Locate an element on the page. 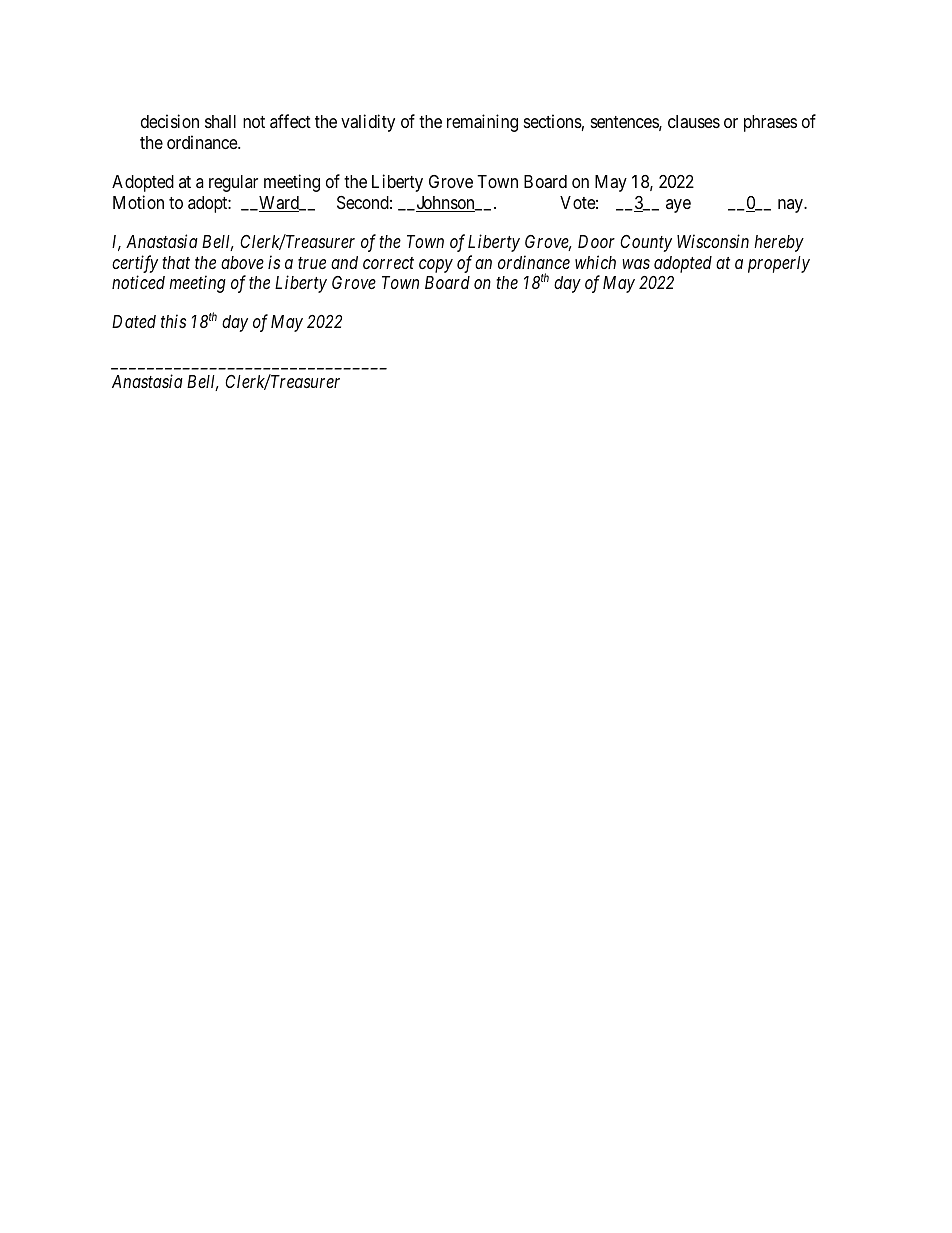 Image resolution: width=952 pixels, height=1233 pixels. this is located at coordinates (173, 321).
